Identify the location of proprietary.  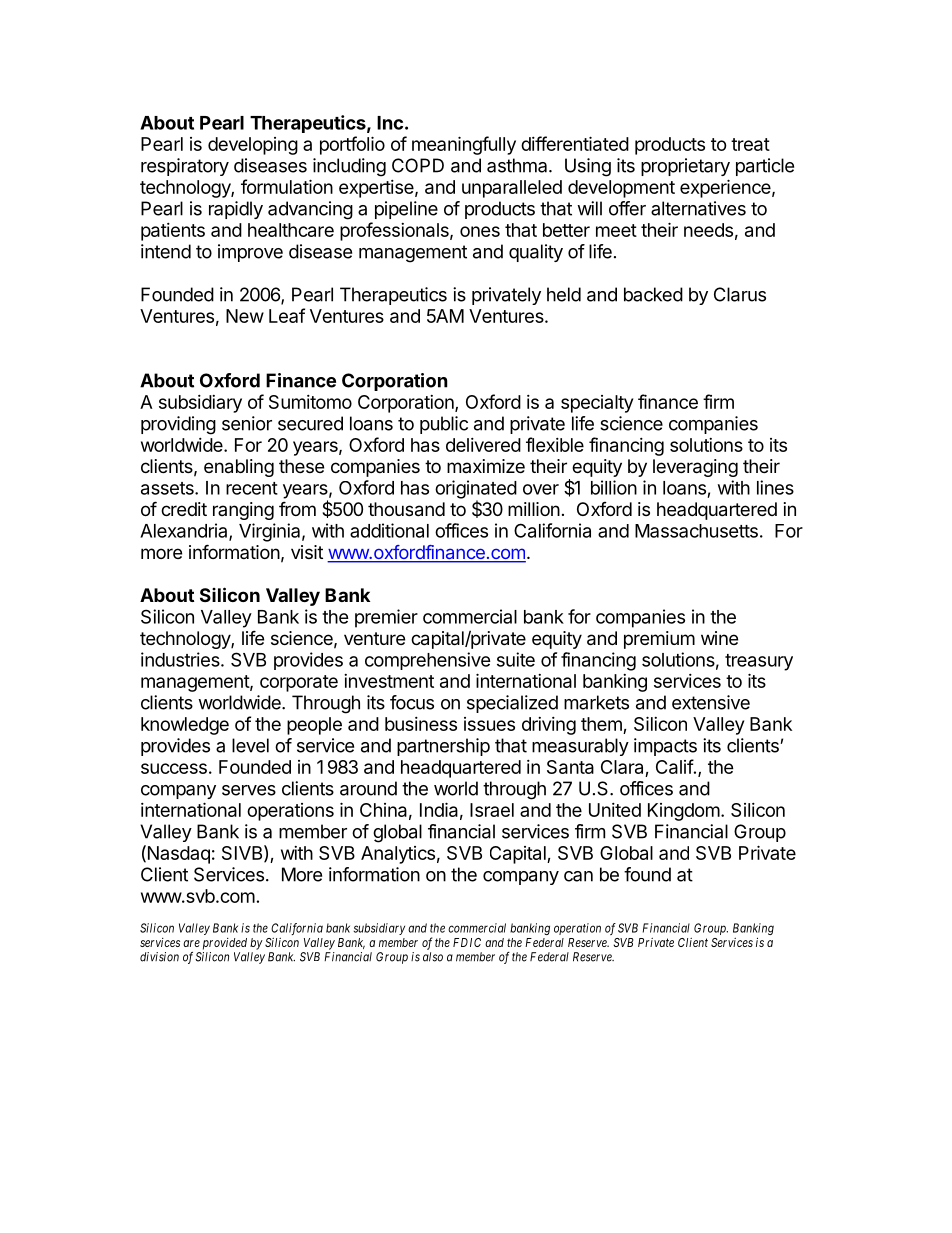
(685, 167).
